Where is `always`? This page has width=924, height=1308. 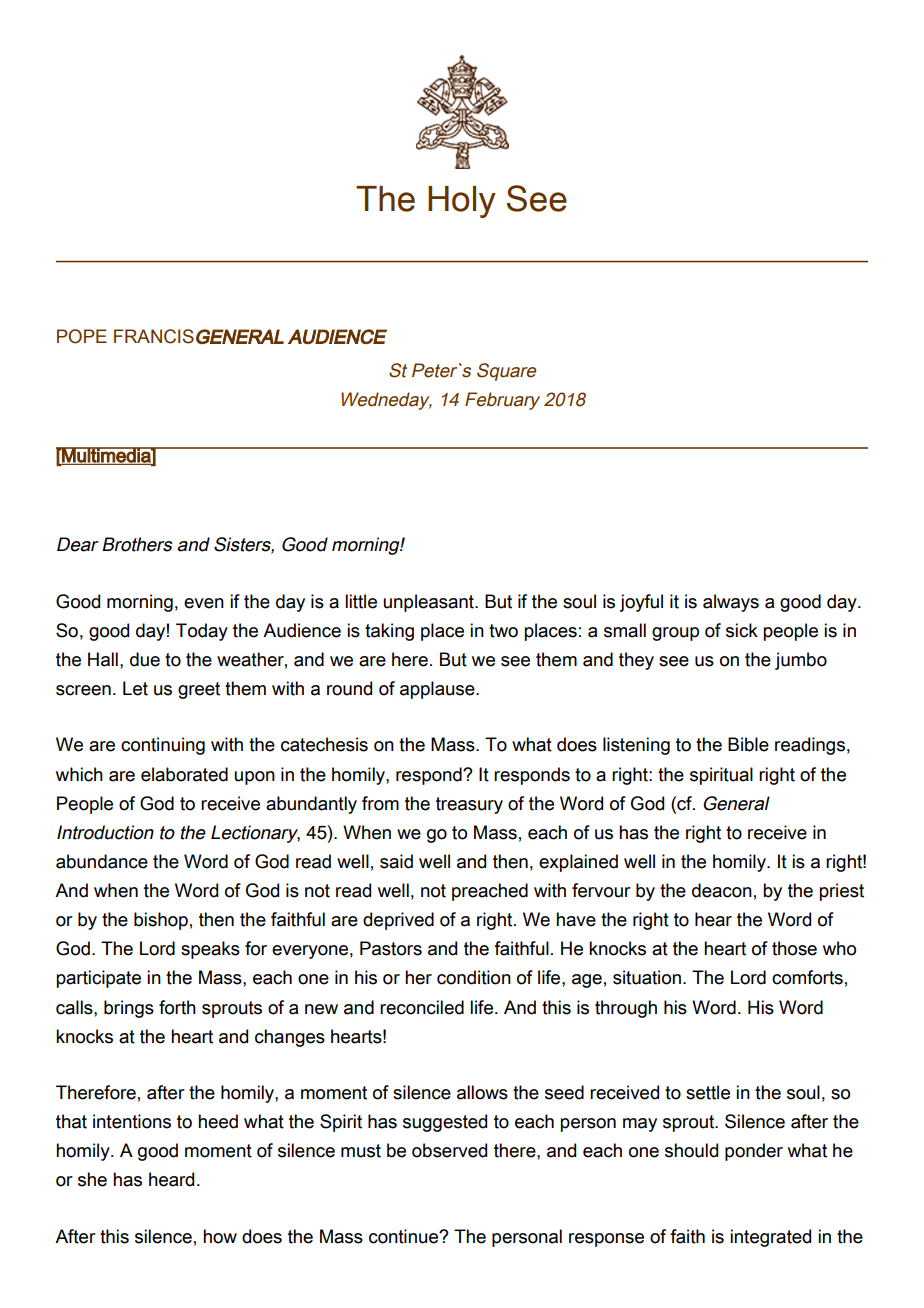 always is located at coordinates (731, 603).
